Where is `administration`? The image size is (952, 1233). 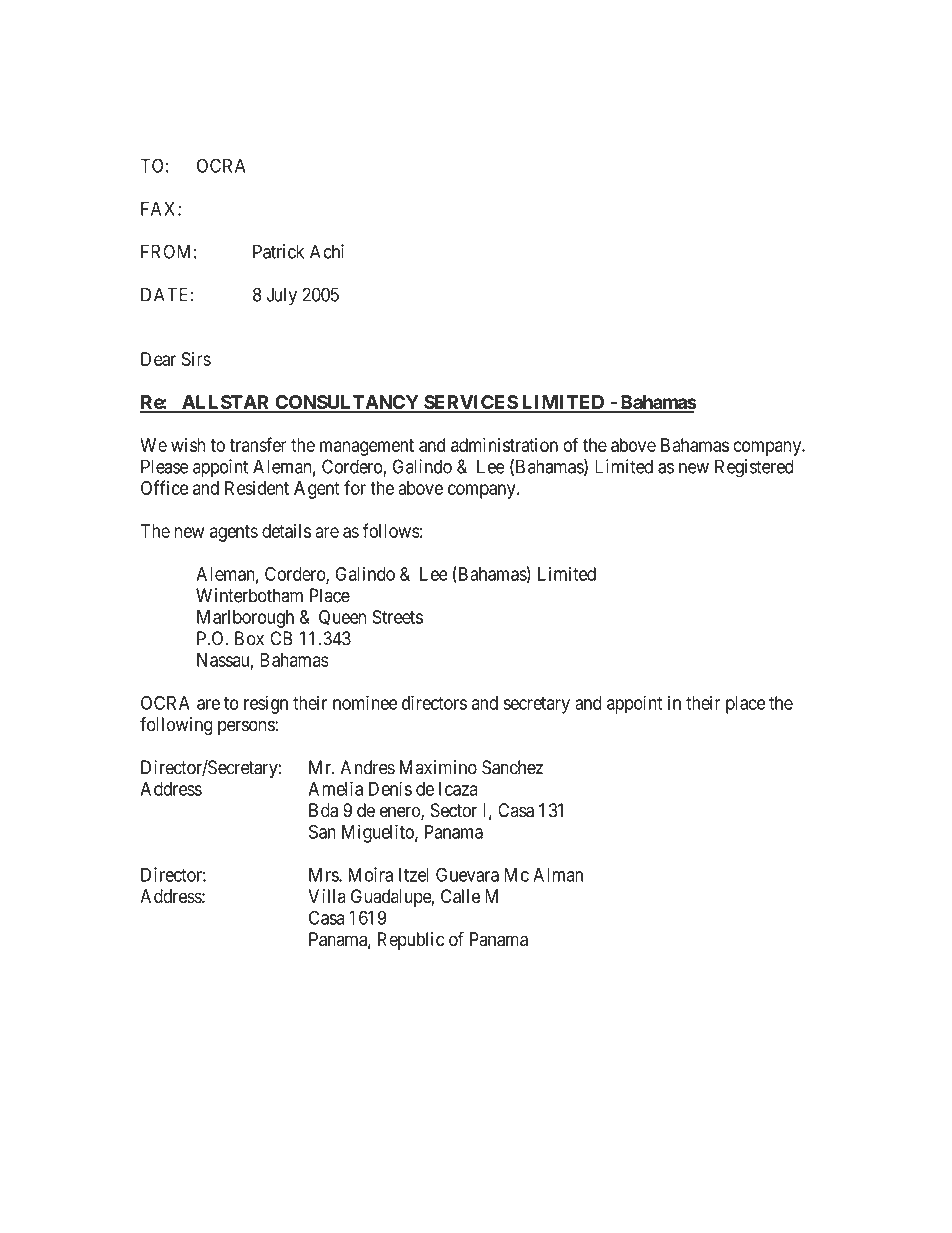
administration is located at coordinates (504, 445).
